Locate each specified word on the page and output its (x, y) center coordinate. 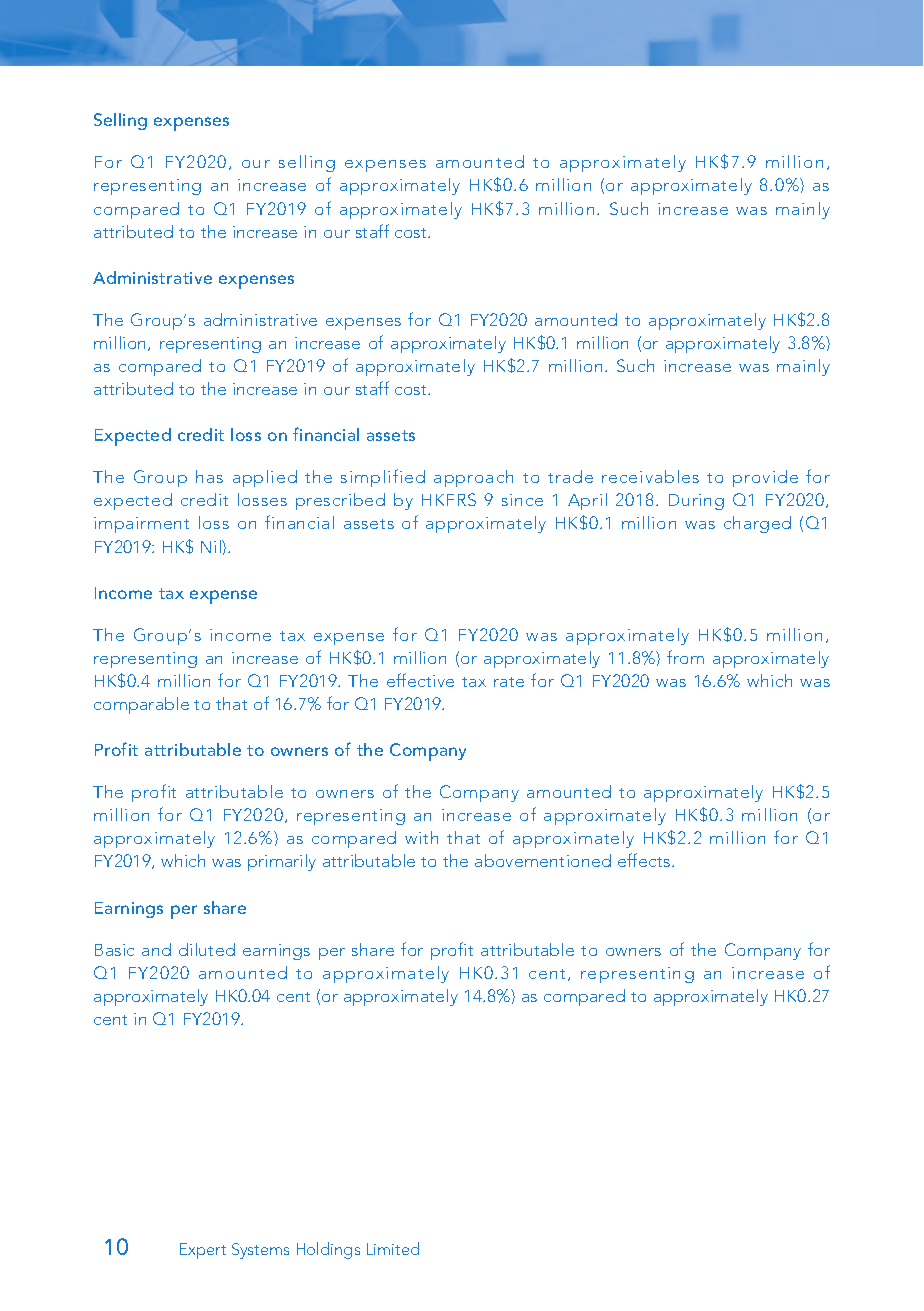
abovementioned (543, 860)
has (209, 476)
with (421, 837)
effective (420, 680)
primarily (282, 862)
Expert (203, 1251)
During (696, 502)
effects (645, 860)
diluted (207, 949)
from (685, 657)
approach (473, 478)
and (156, 949)
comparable (141, 705)
